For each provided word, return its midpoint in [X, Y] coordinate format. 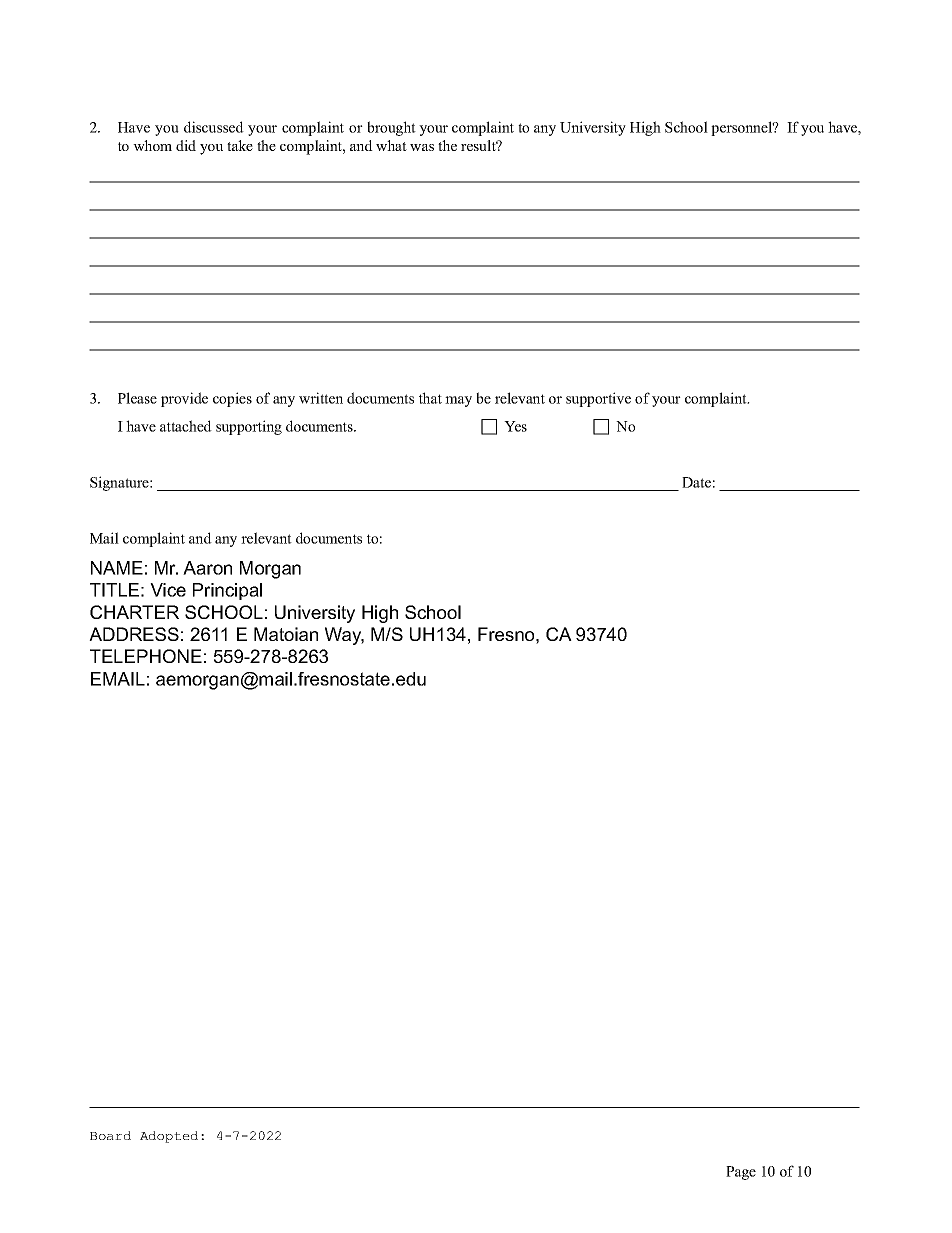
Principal [227, 591]
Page [741, 1173]
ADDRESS [134, 634]
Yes [515, 426]
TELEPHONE [146, 656]
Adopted [169, 1137]
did [186, 145]
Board [110, 1135]
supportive [598, 399]
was [422, 147]
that [430, 398]
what [391, 145]
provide [184, 399]
